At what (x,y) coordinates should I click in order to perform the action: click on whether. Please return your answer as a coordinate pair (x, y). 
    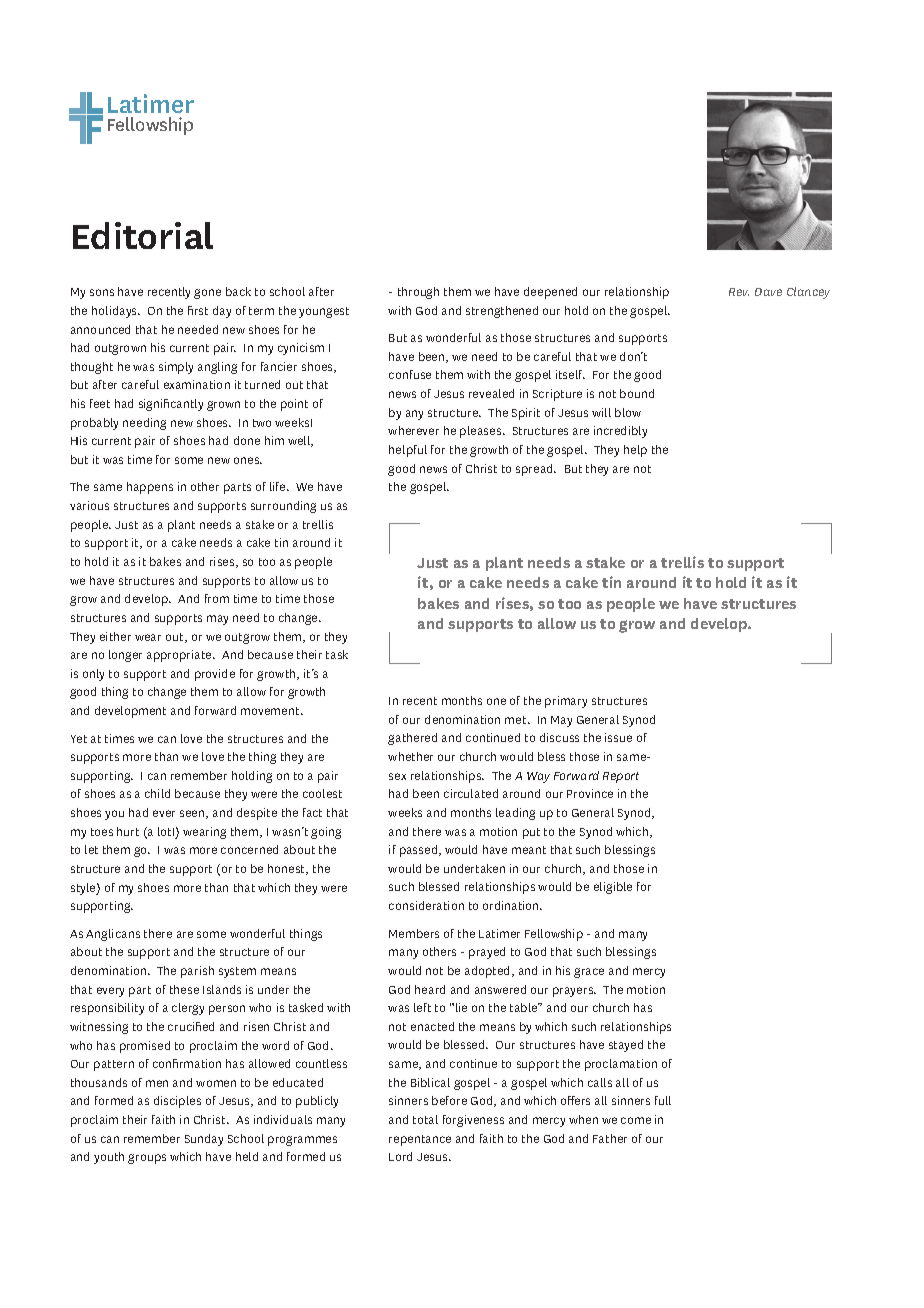
    Looking at the image, I should click on (410, 756).
